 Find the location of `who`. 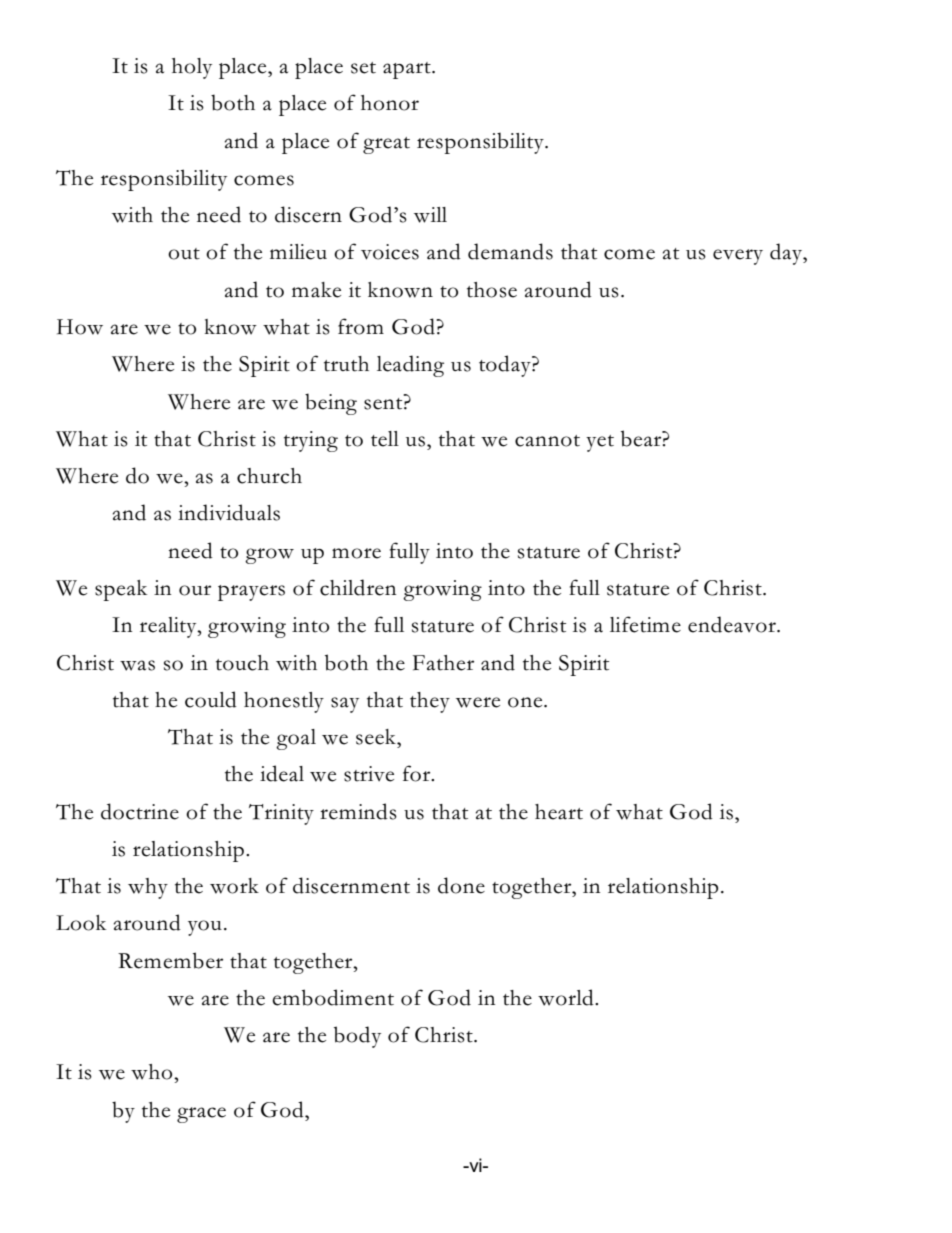

who is located at coordinates (153, 1072).
